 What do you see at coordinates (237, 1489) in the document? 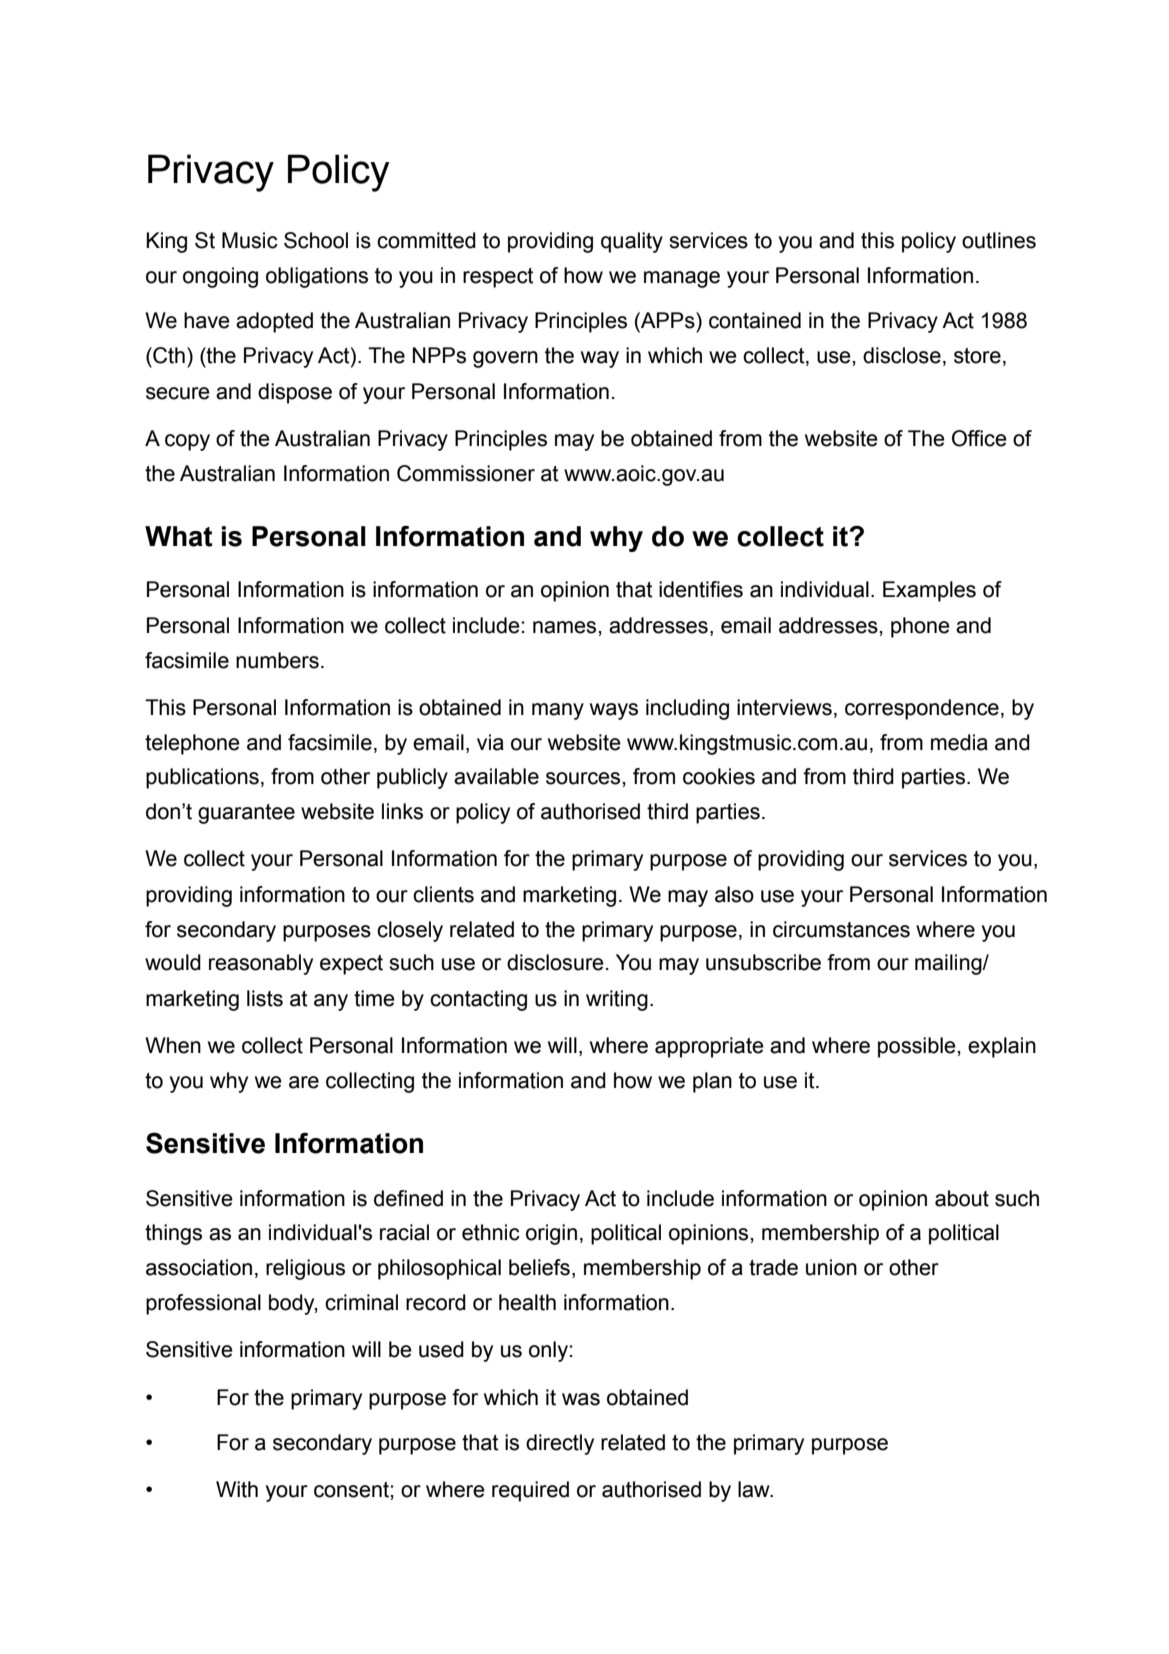
I see `With` at bounding box center [237, 1489].
